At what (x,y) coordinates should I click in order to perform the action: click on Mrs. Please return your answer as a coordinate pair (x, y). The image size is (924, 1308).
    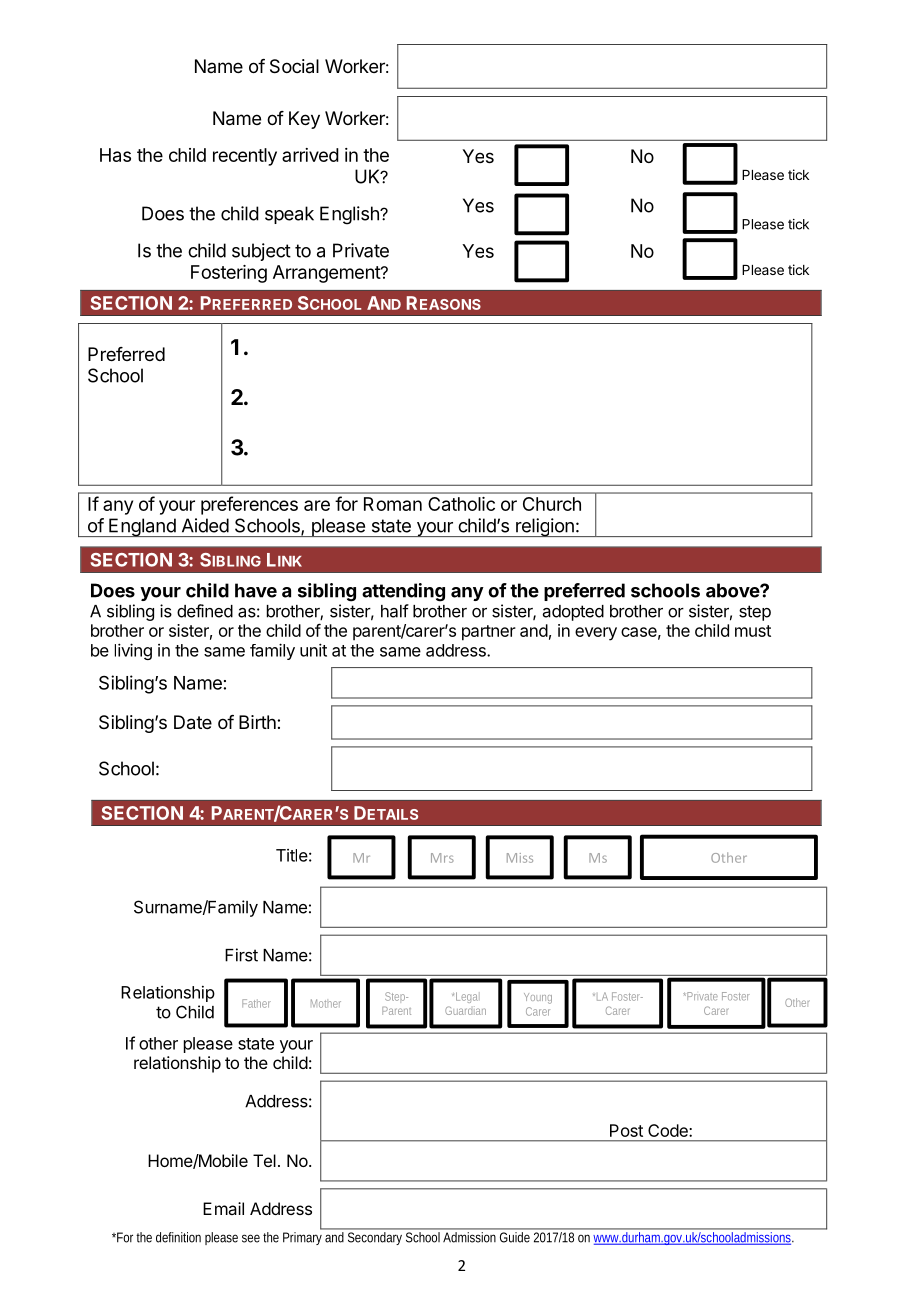
    Looking at the image, I should click on (442, 858).
